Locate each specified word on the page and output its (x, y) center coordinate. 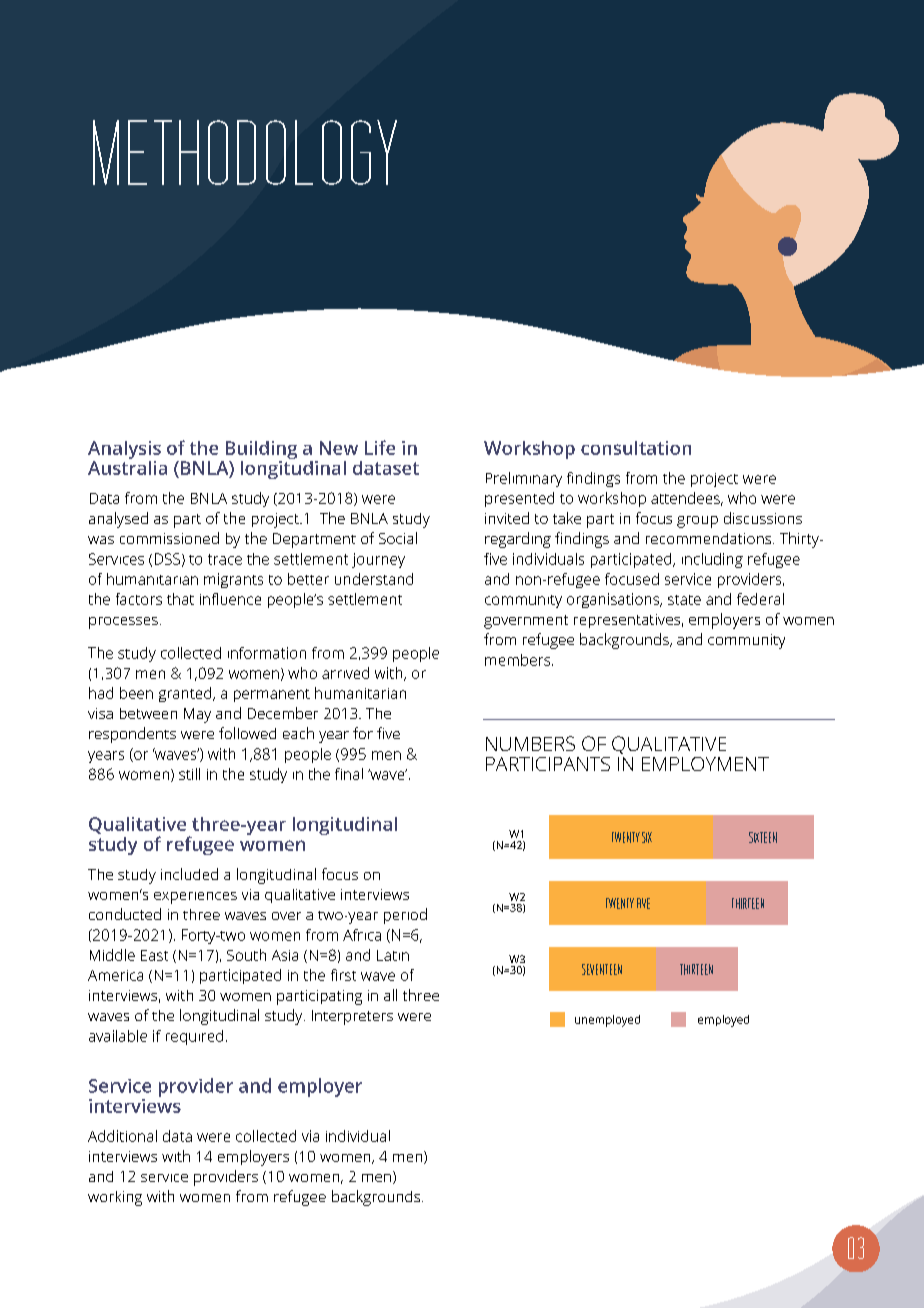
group (697, 522)
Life (380, 447)
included (189, 874)
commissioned (169, 538)
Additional (122, 1136)
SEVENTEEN (602, 969)
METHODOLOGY (245, 152)
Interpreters (352, 1017)
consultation (636, 448)
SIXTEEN (763, 837)
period (405, 916)
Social (398, 538)
